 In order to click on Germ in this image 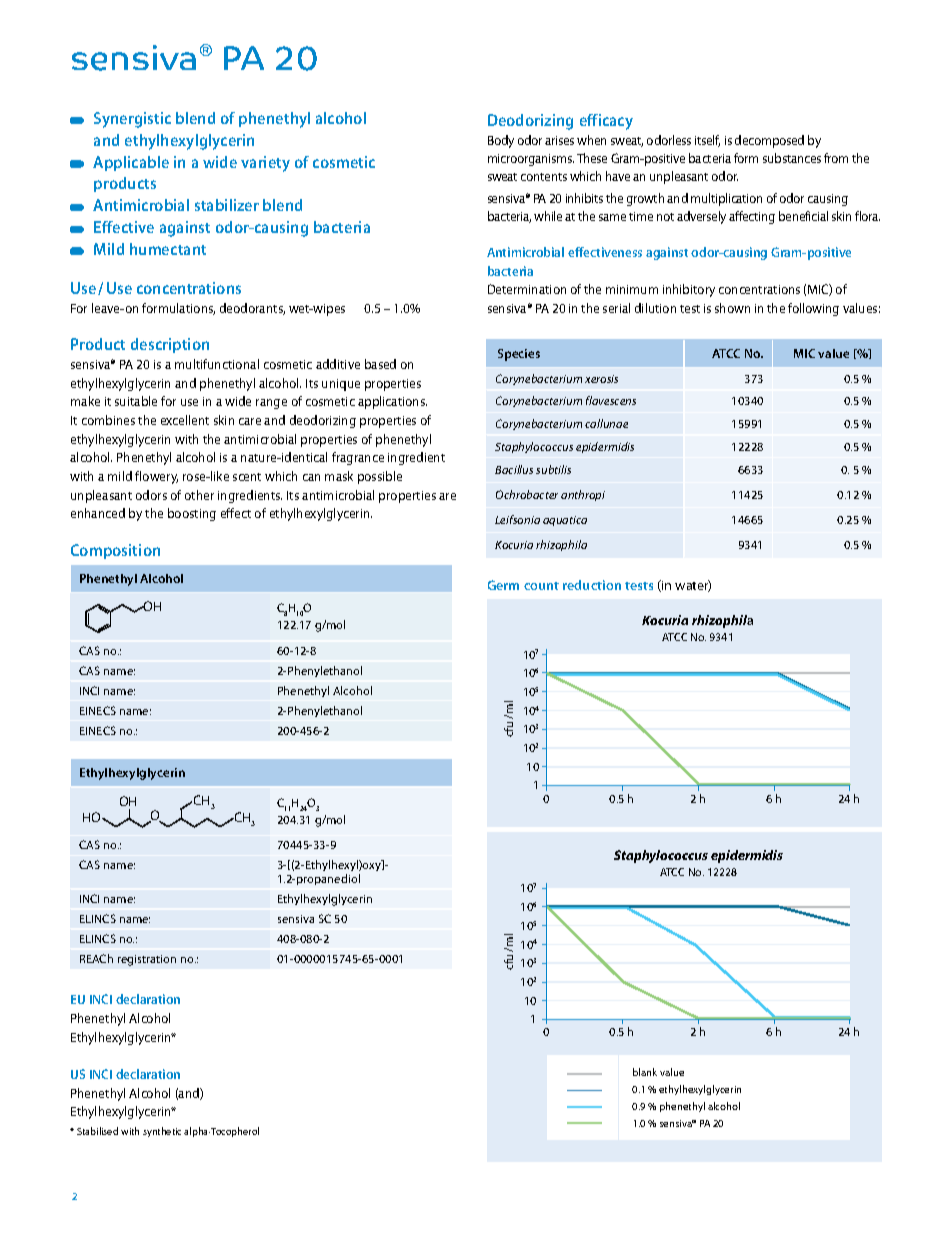, I will do `click(503, 585)`.
